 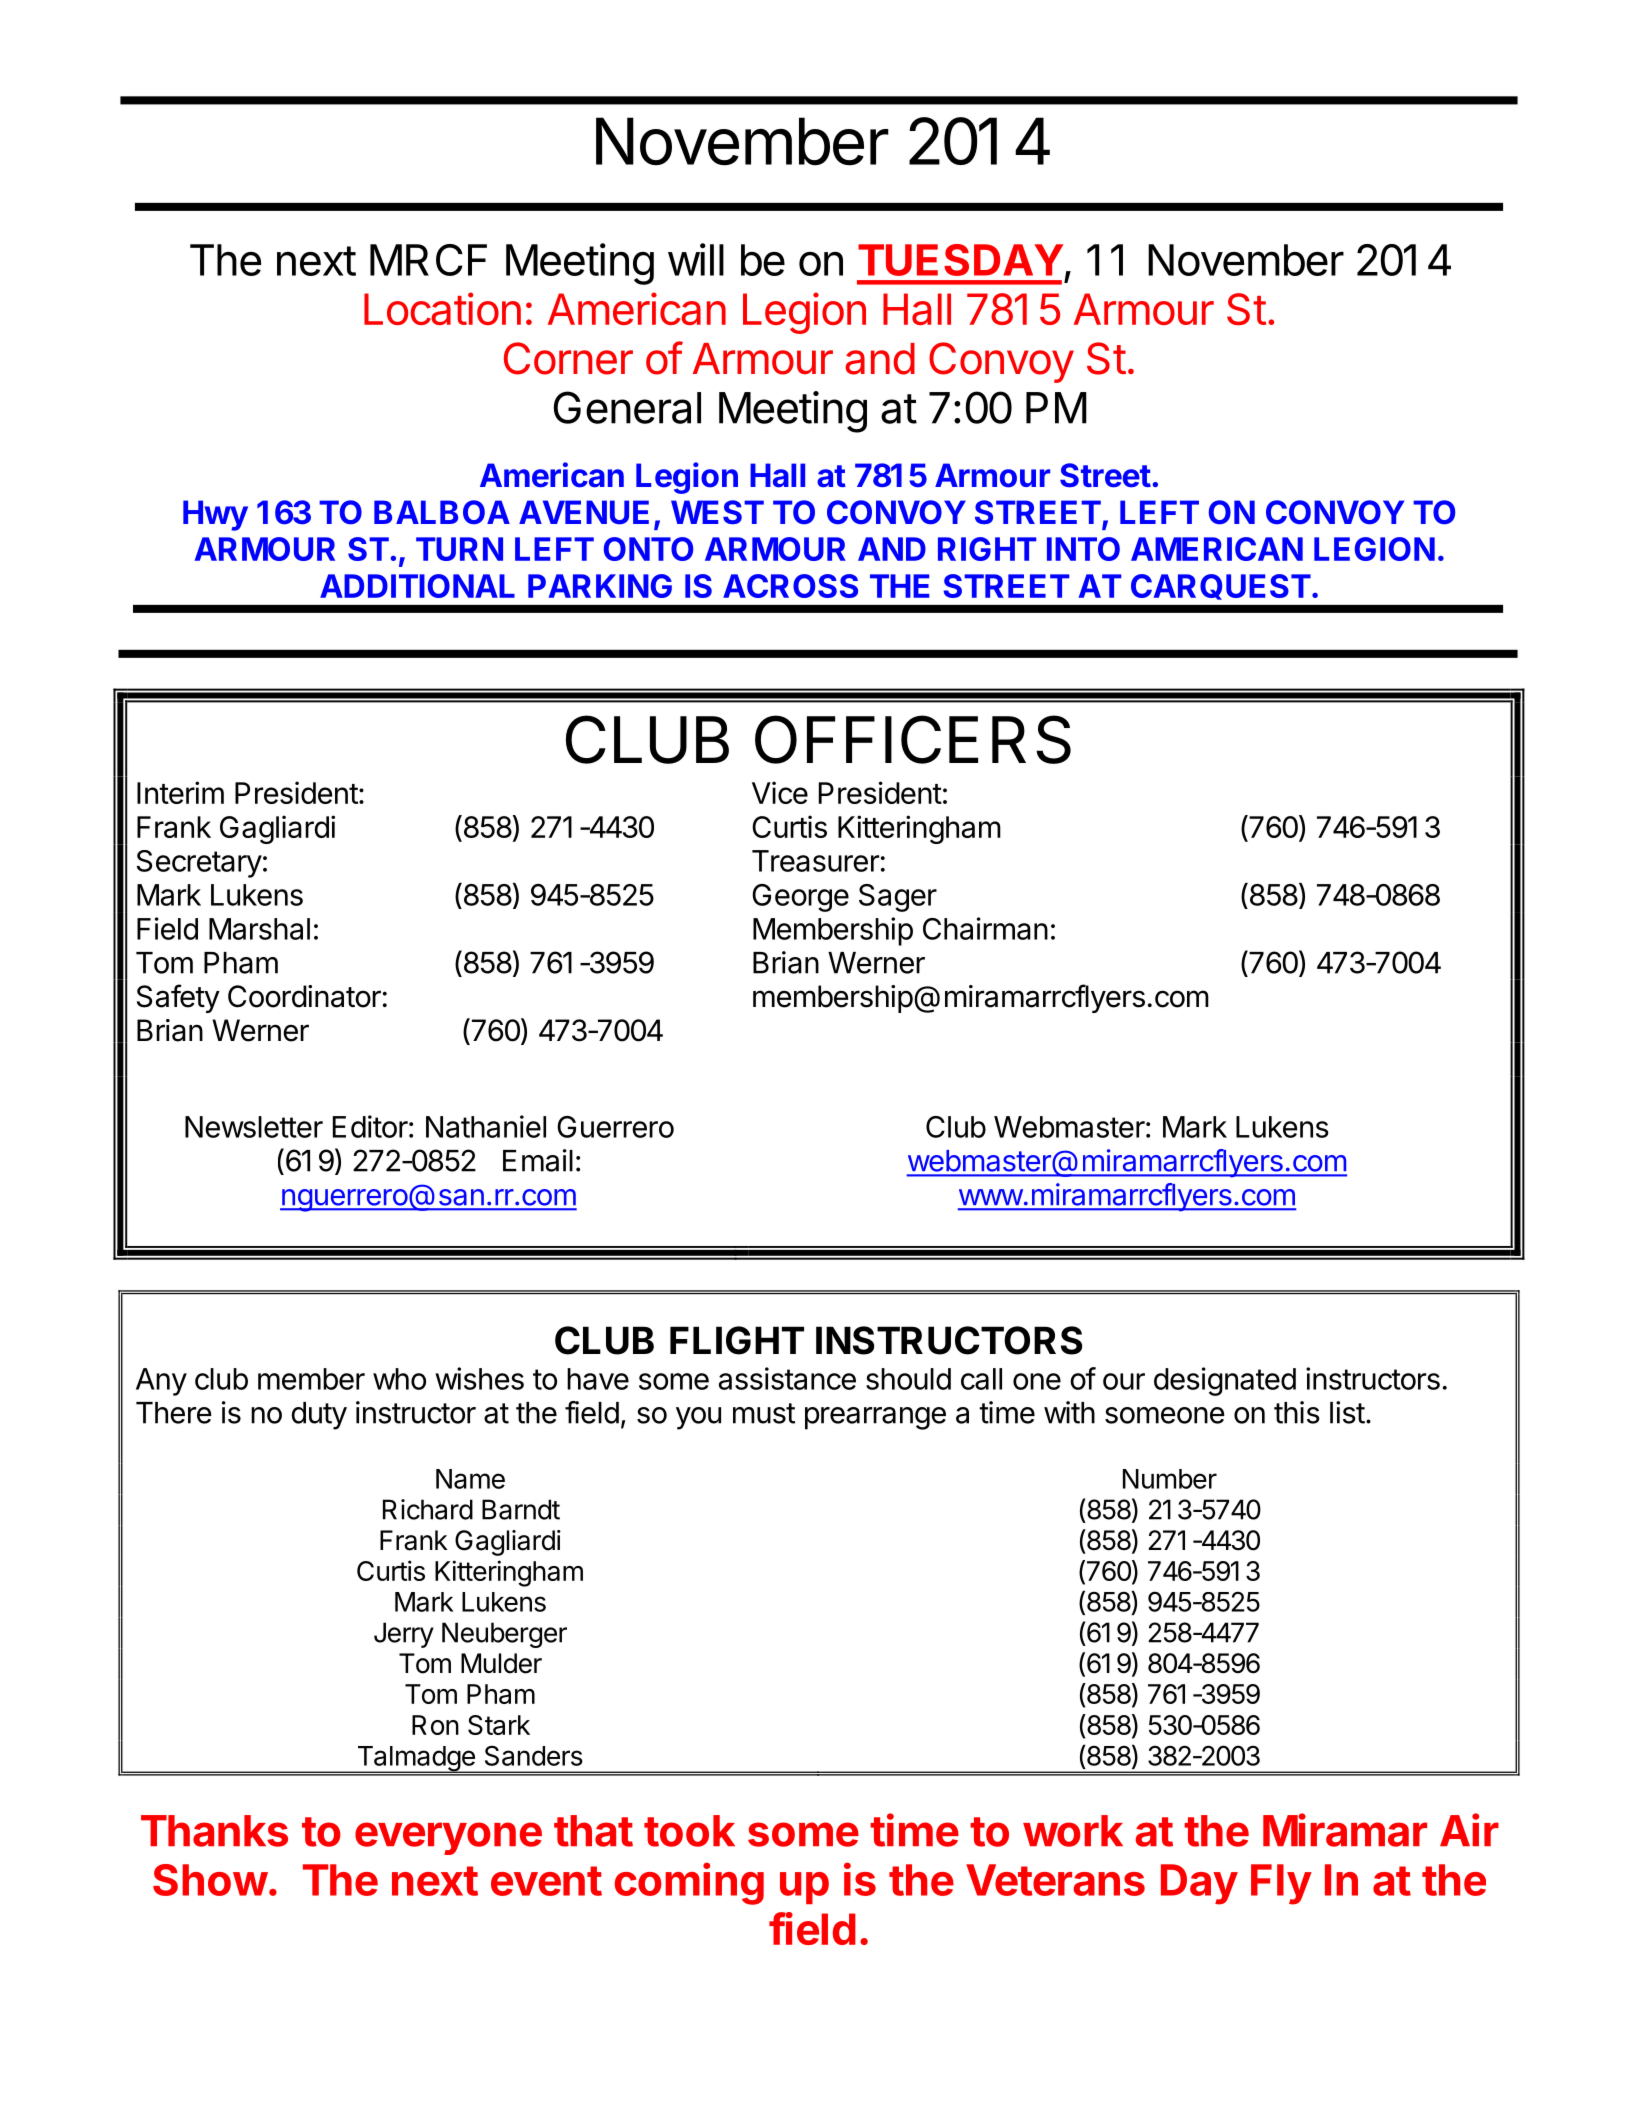 I want to click on Chairman, so click(x=985, y=928).
